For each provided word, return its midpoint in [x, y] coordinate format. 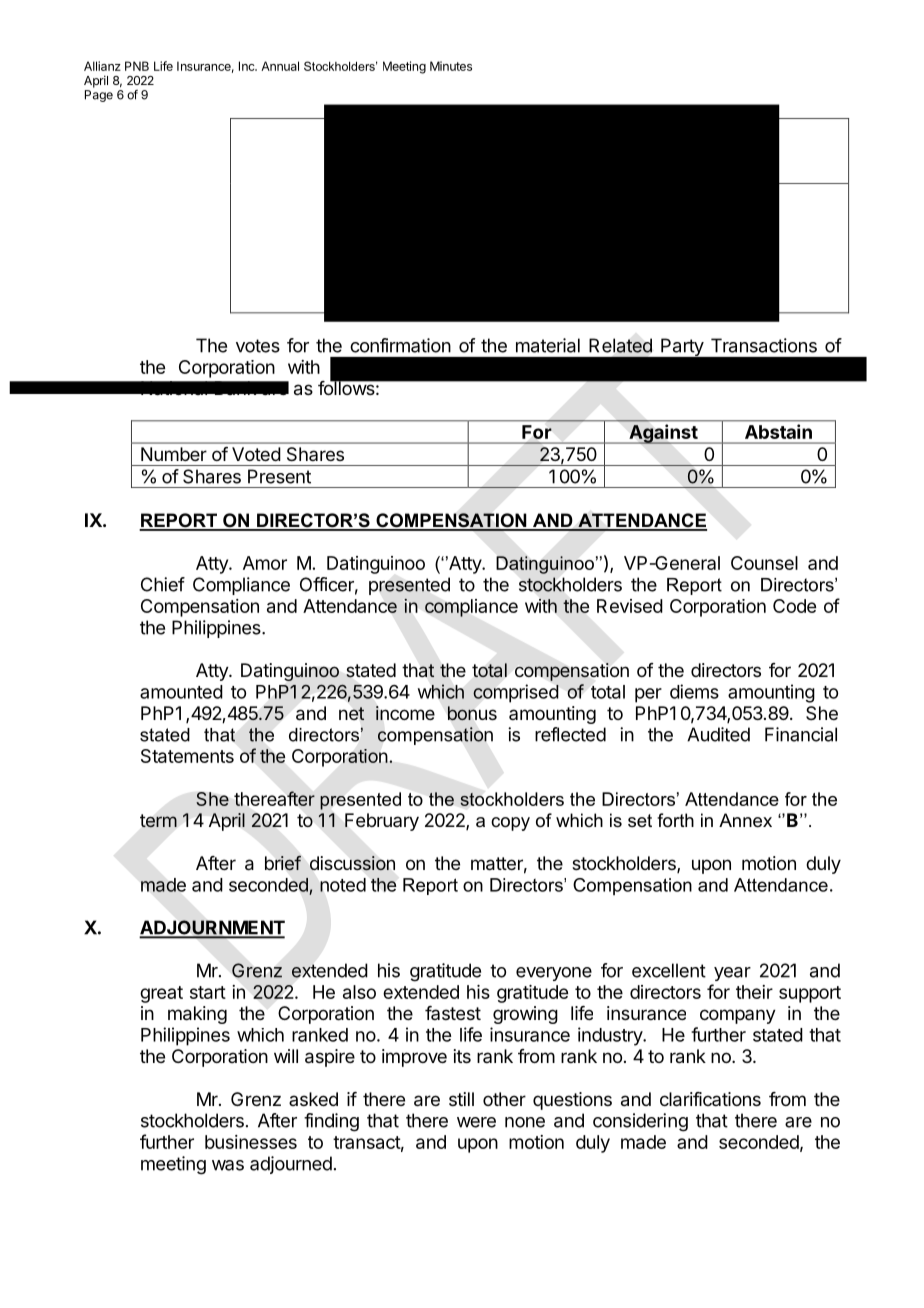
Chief [163, 584]
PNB [137, 66]
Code [794, 606]
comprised [516, 693]
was [228, 1165]
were [476, 1122]
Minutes [451, 66]
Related [620, 345]
